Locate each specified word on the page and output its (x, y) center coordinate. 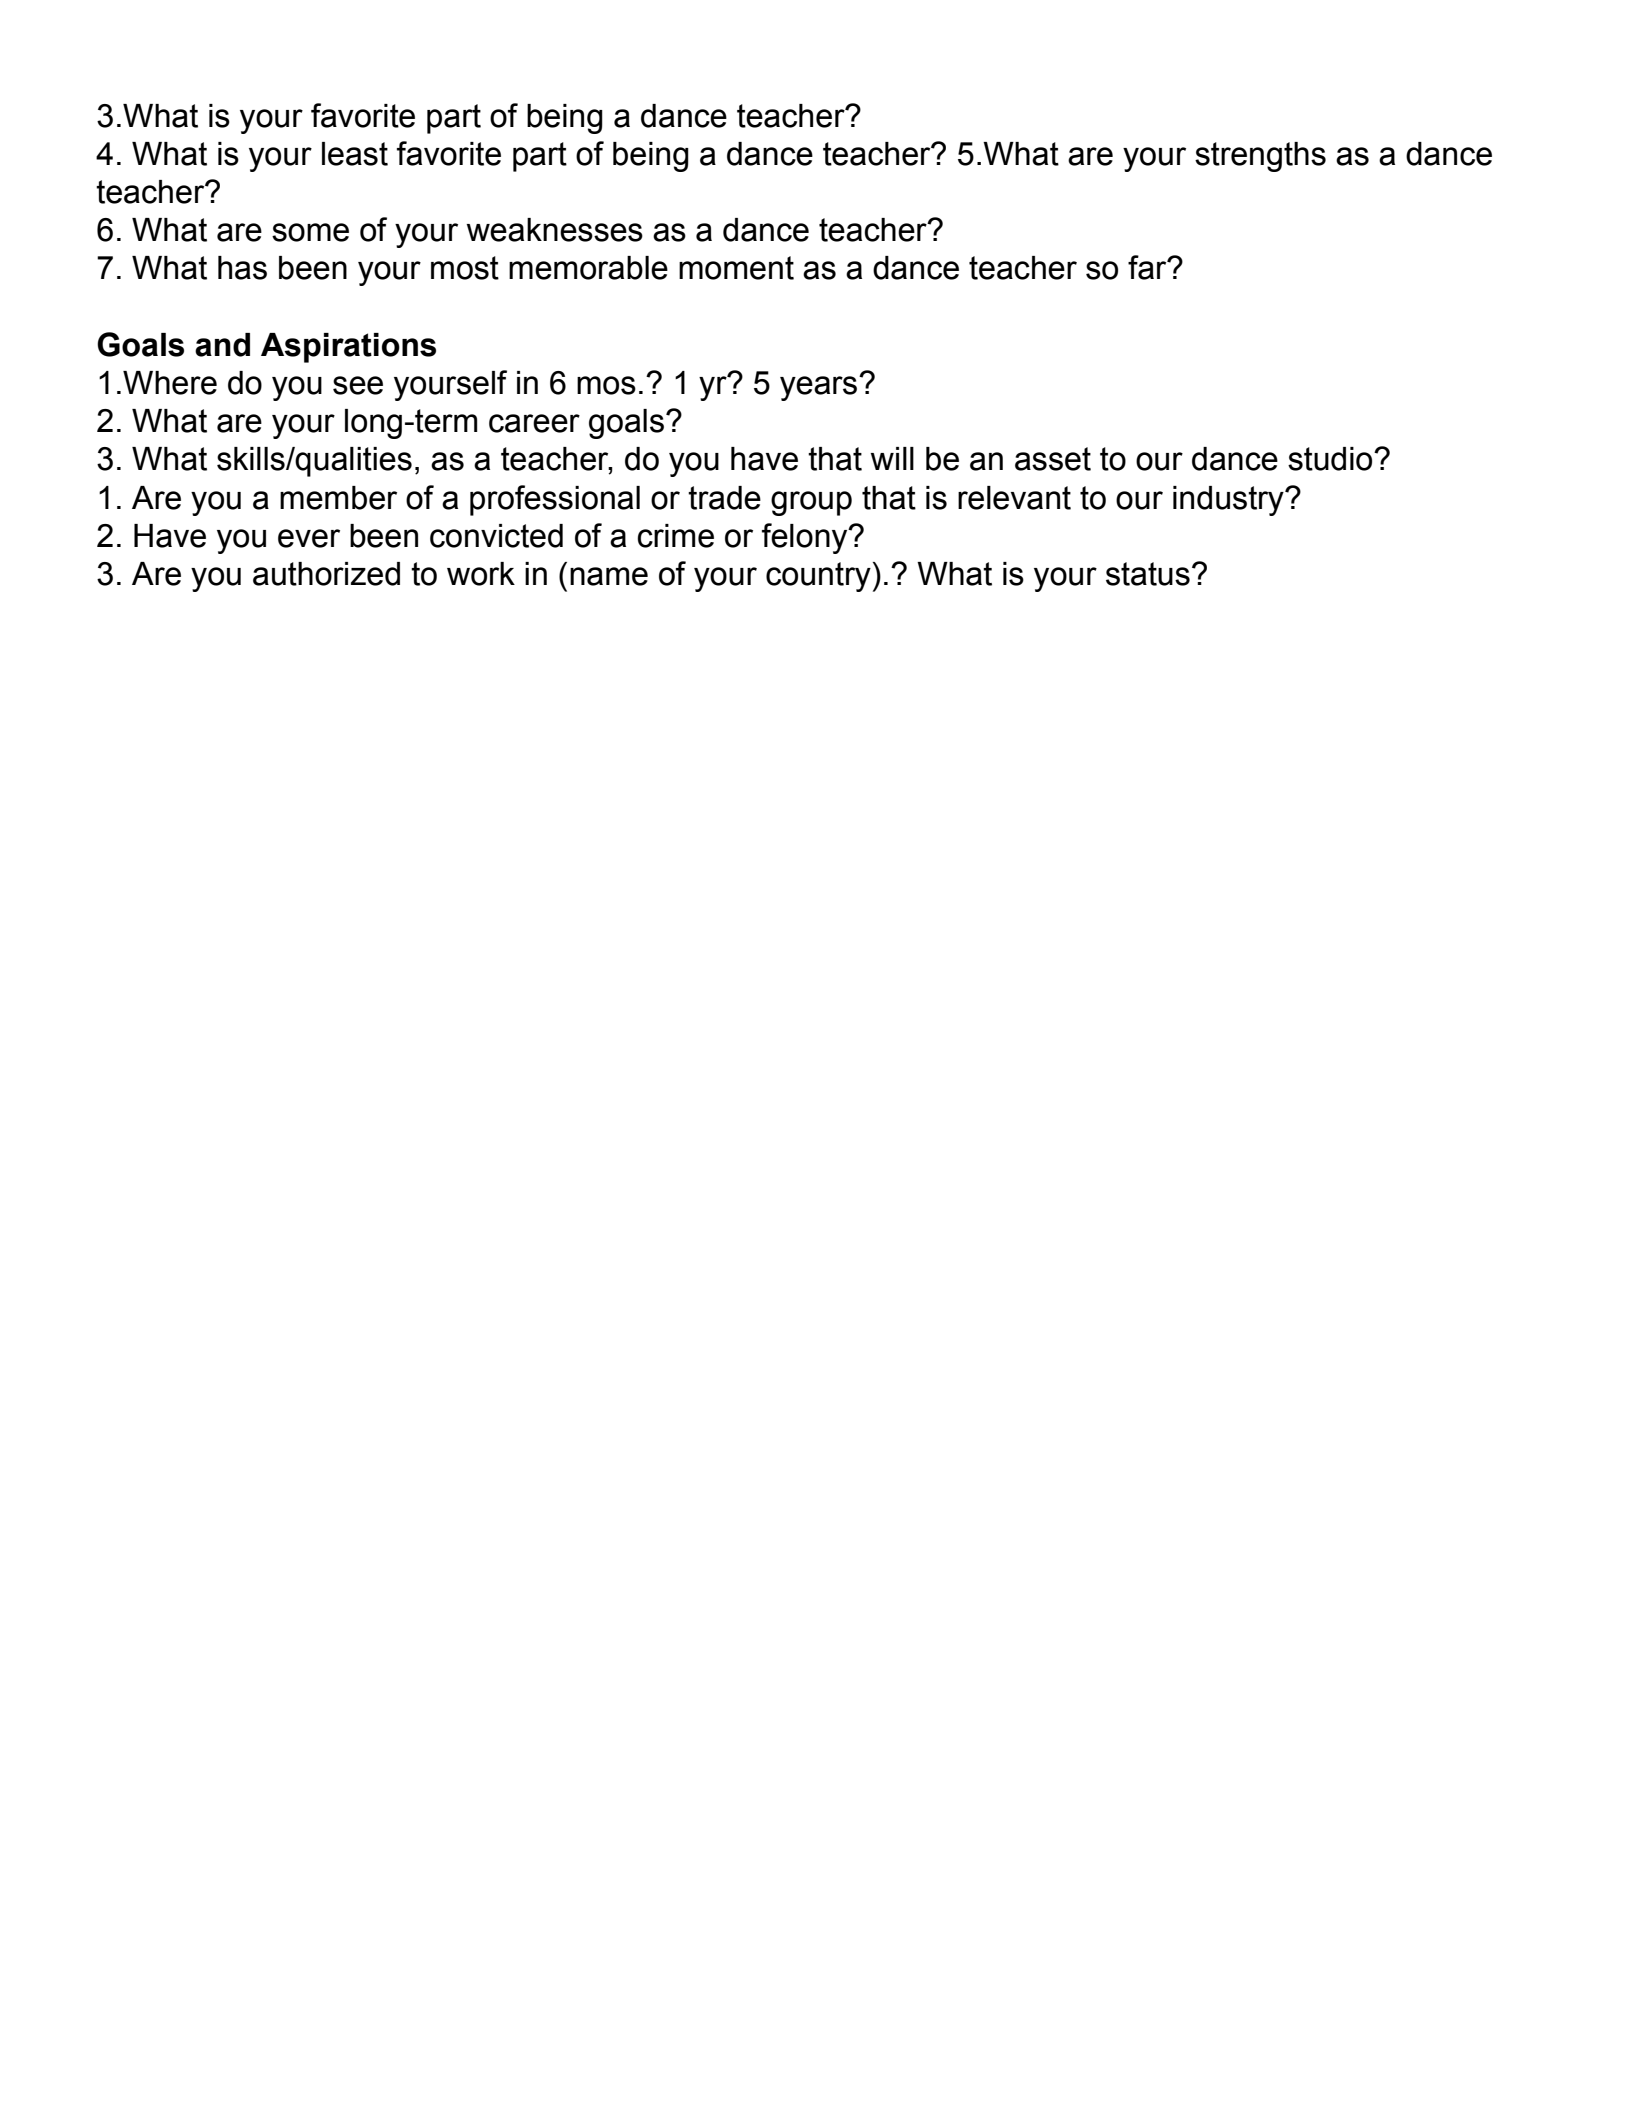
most (465, 268)
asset (1053, 459)
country (818, 577)
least (355, 154)
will (892, 458)
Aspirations (348, 348)
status (1148, 574)
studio (1331, 459)
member (338, 498)
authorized (326, 574)
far (1148, 267)
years (820, 388)
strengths (1260, 157)
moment (736, 268)
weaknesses (554, 230)
